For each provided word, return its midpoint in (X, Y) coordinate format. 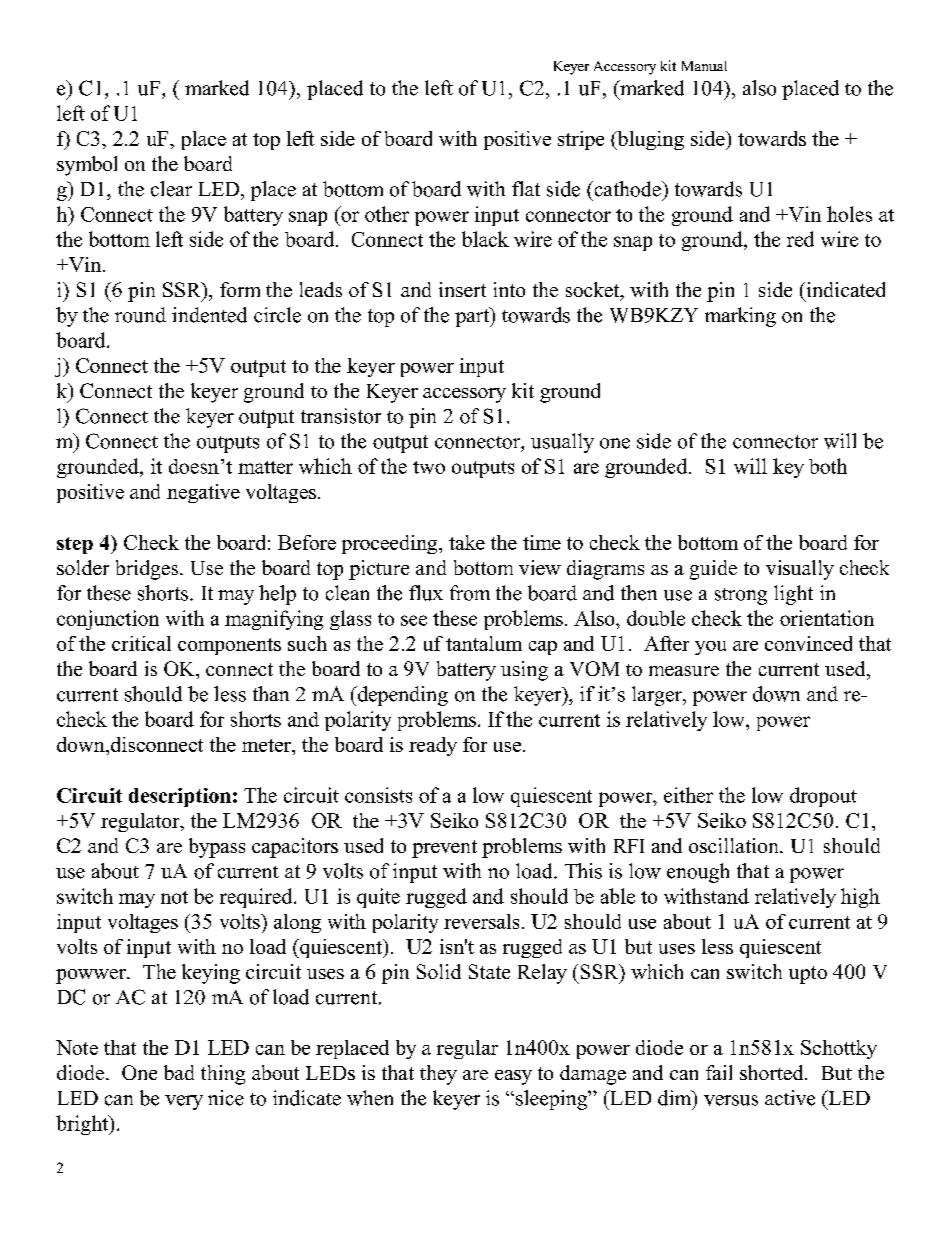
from (470, 593)
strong (741, 596)
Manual (704, 66)
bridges (148, 570)
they (438, 1075)
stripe (581, 140)
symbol (87, 166)
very (184, 1102)
